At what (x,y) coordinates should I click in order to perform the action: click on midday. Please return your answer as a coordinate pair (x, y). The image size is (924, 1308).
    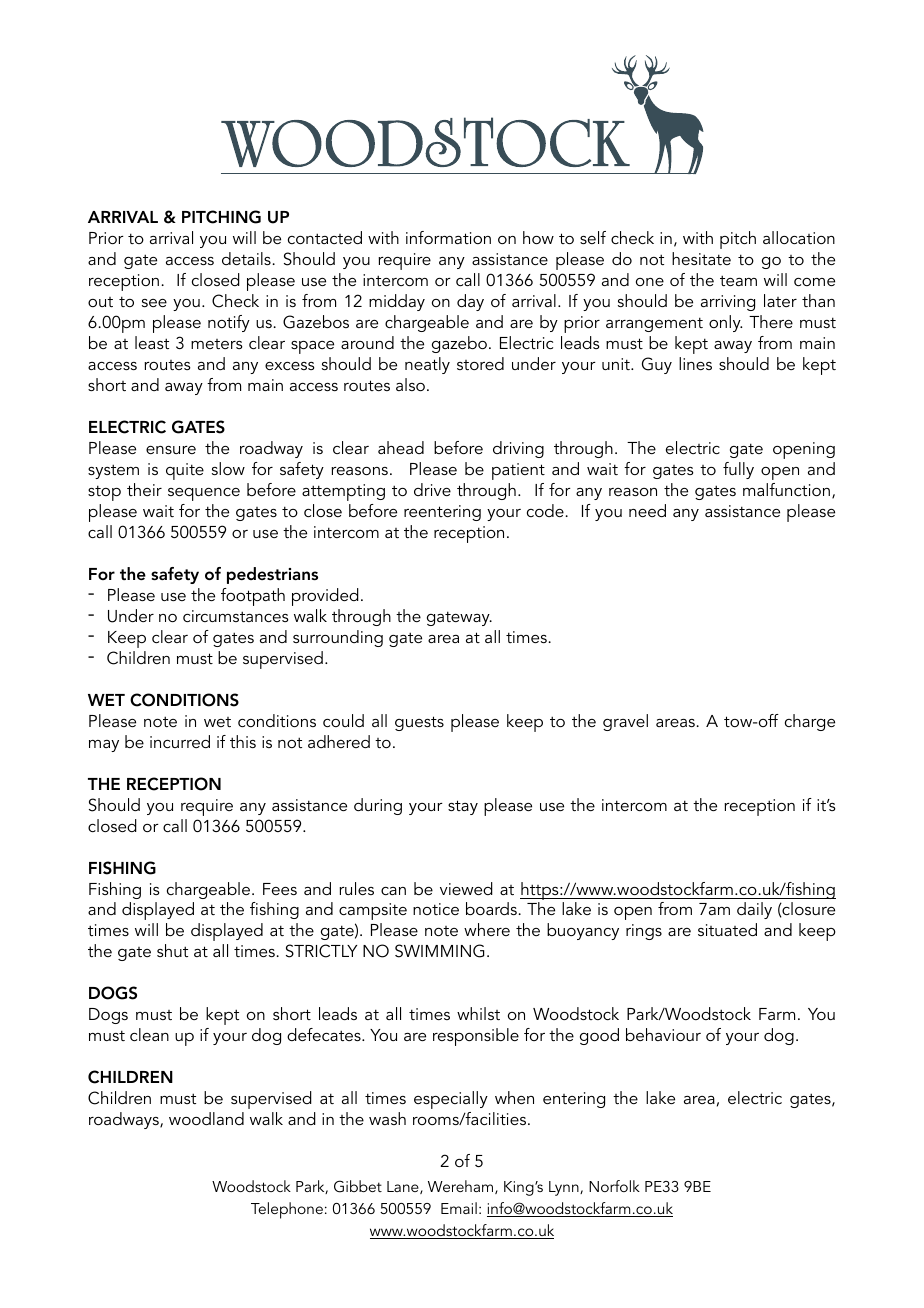
    Looking at the image, I should click on (397, 302).
